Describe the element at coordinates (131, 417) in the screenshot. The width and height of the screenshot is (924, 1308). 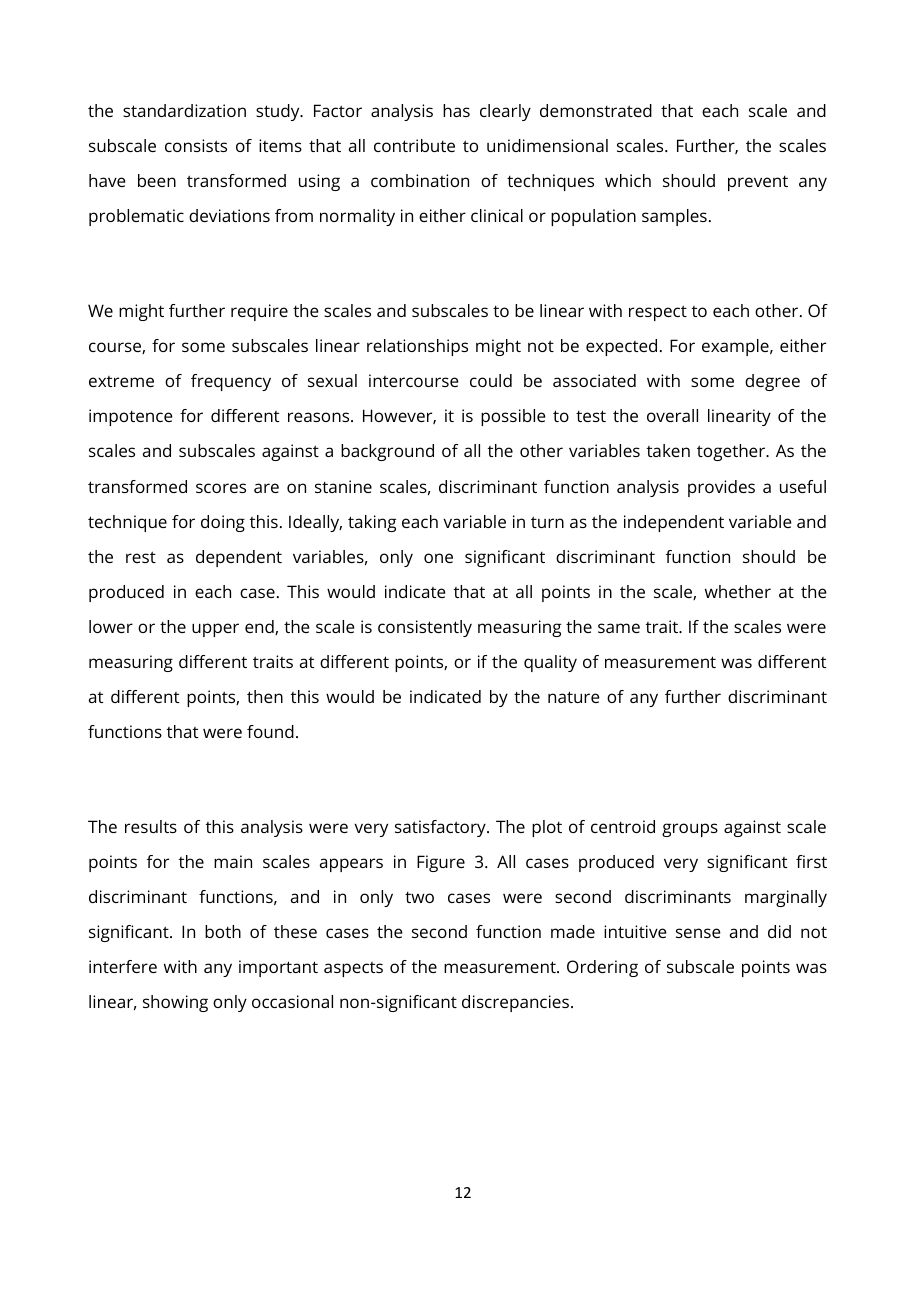
I see `impotence` at that location.
